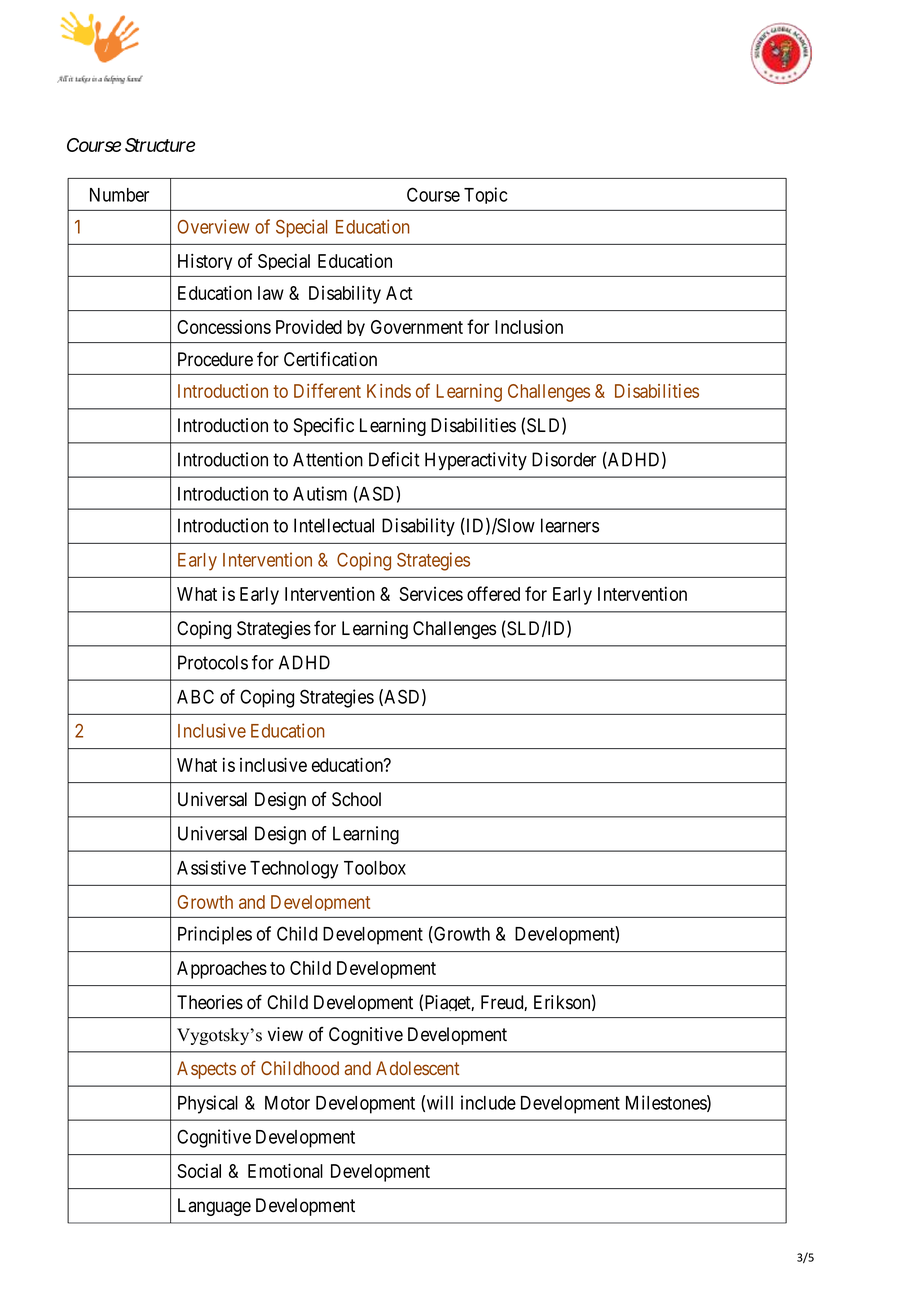 Image resolution: width=924 pixels, height=1309 pixels. I want to click on Intellectual, so click(334, 525).
